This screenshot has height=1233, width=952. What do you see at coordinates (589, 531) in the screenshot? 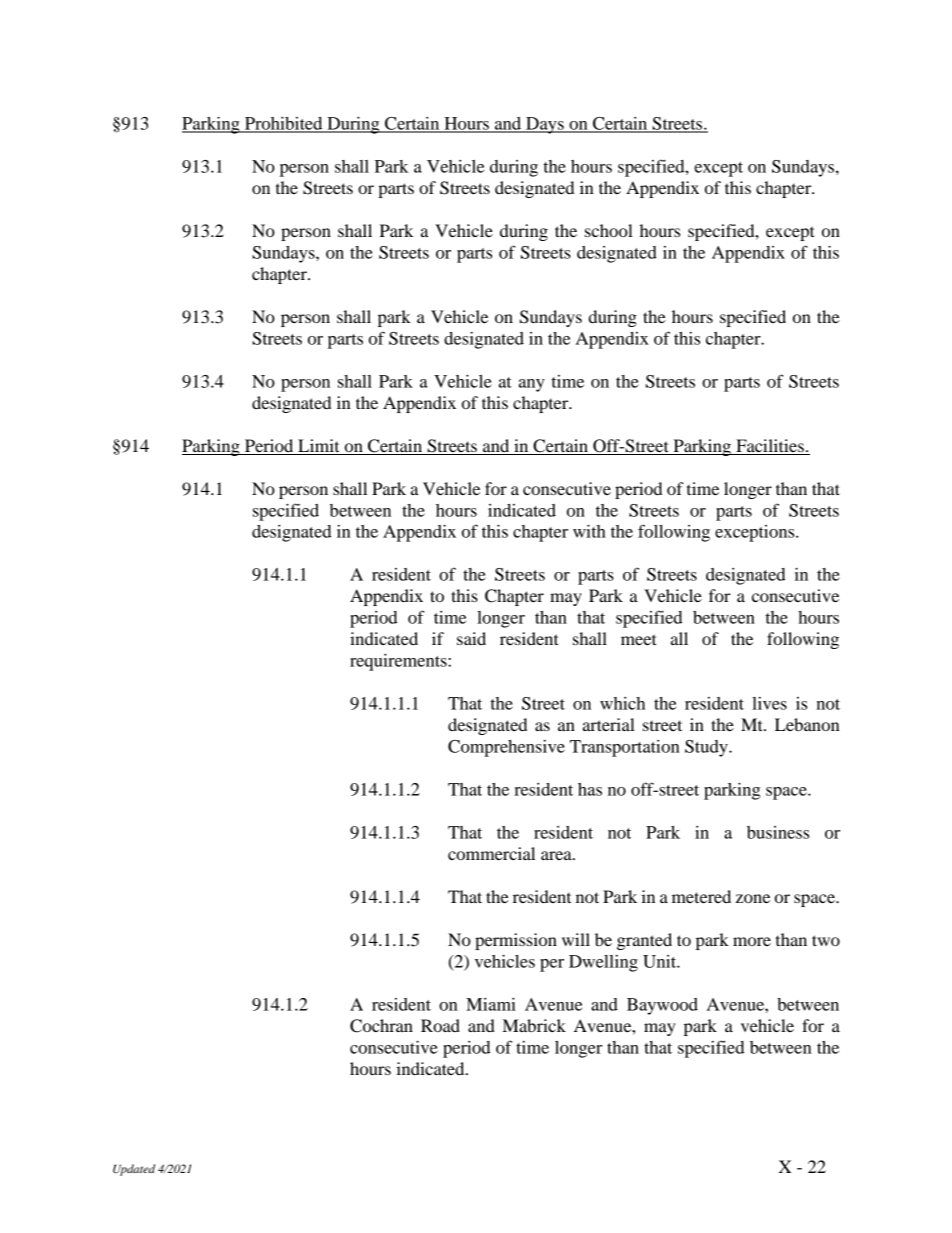
I see `with` at bounding box center [589, 531].
